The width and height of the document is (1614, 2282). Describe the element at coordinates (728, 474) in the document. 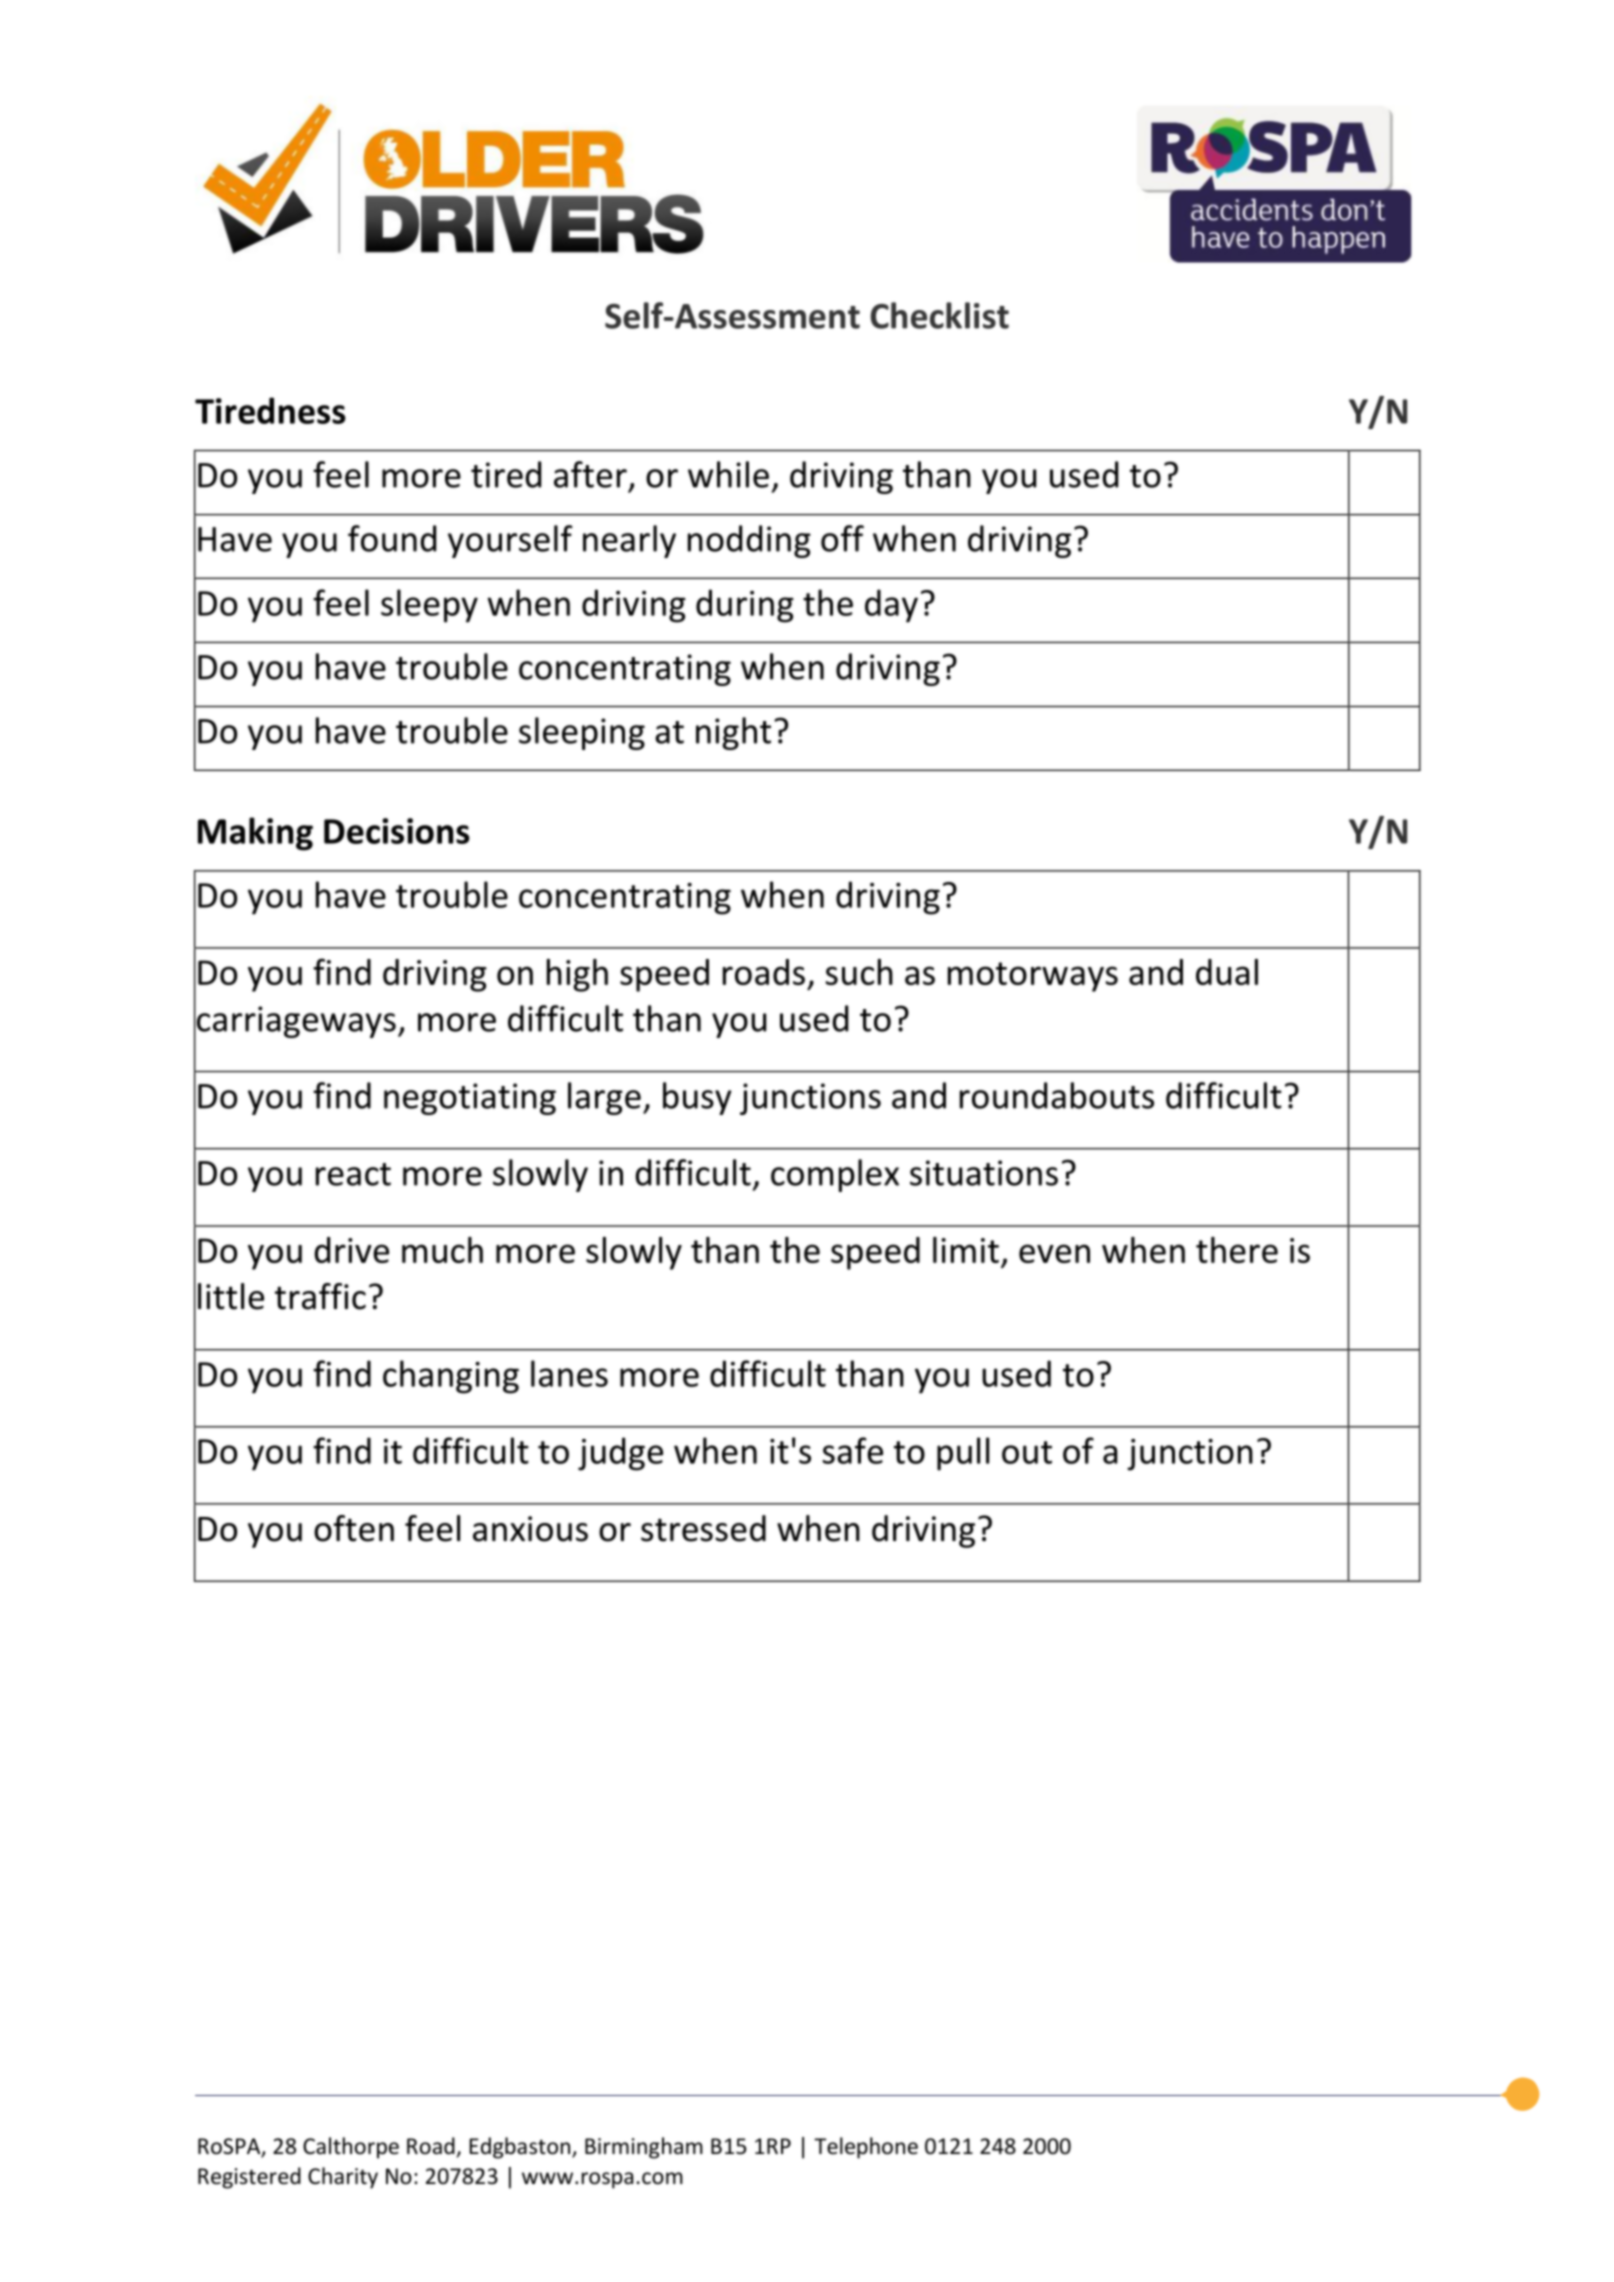

I see `while` at that location.
